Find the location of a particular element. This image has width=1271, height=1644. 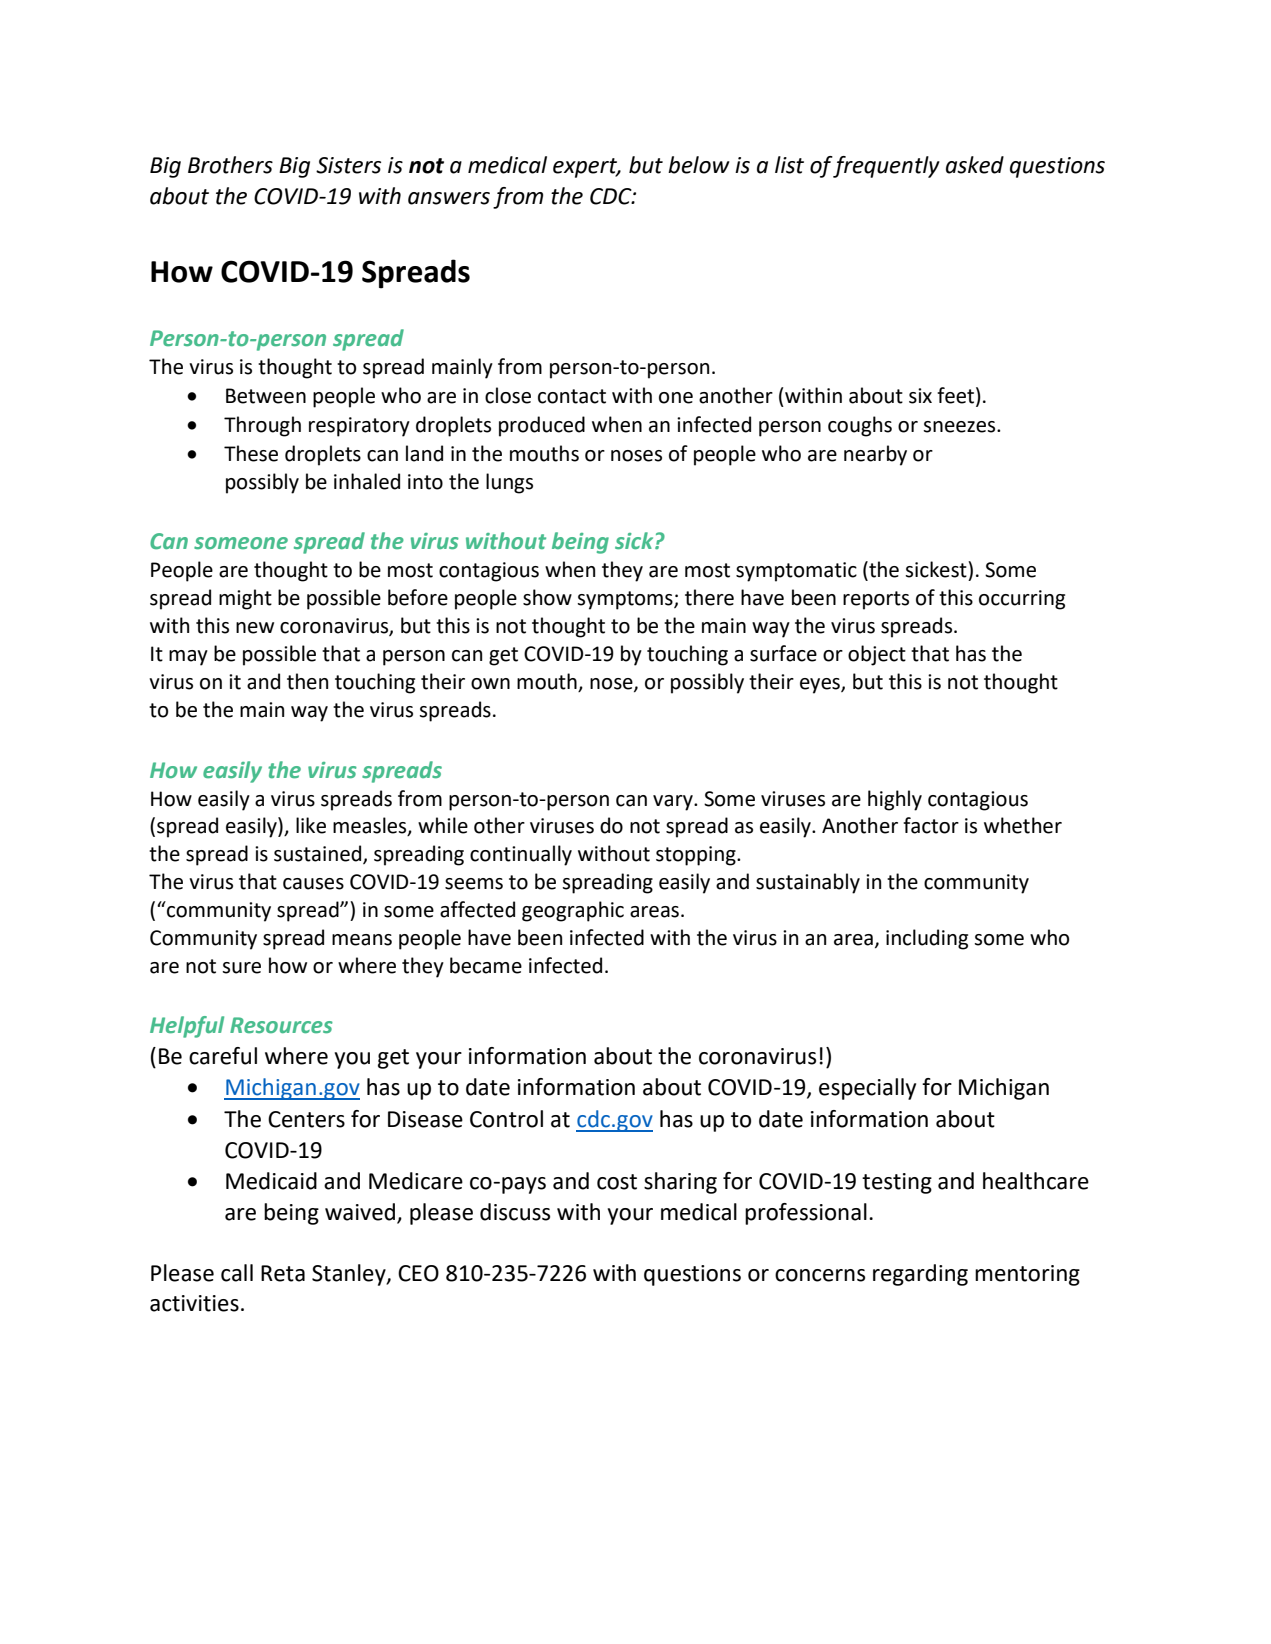

produced is located at coordinates (542, 426).
